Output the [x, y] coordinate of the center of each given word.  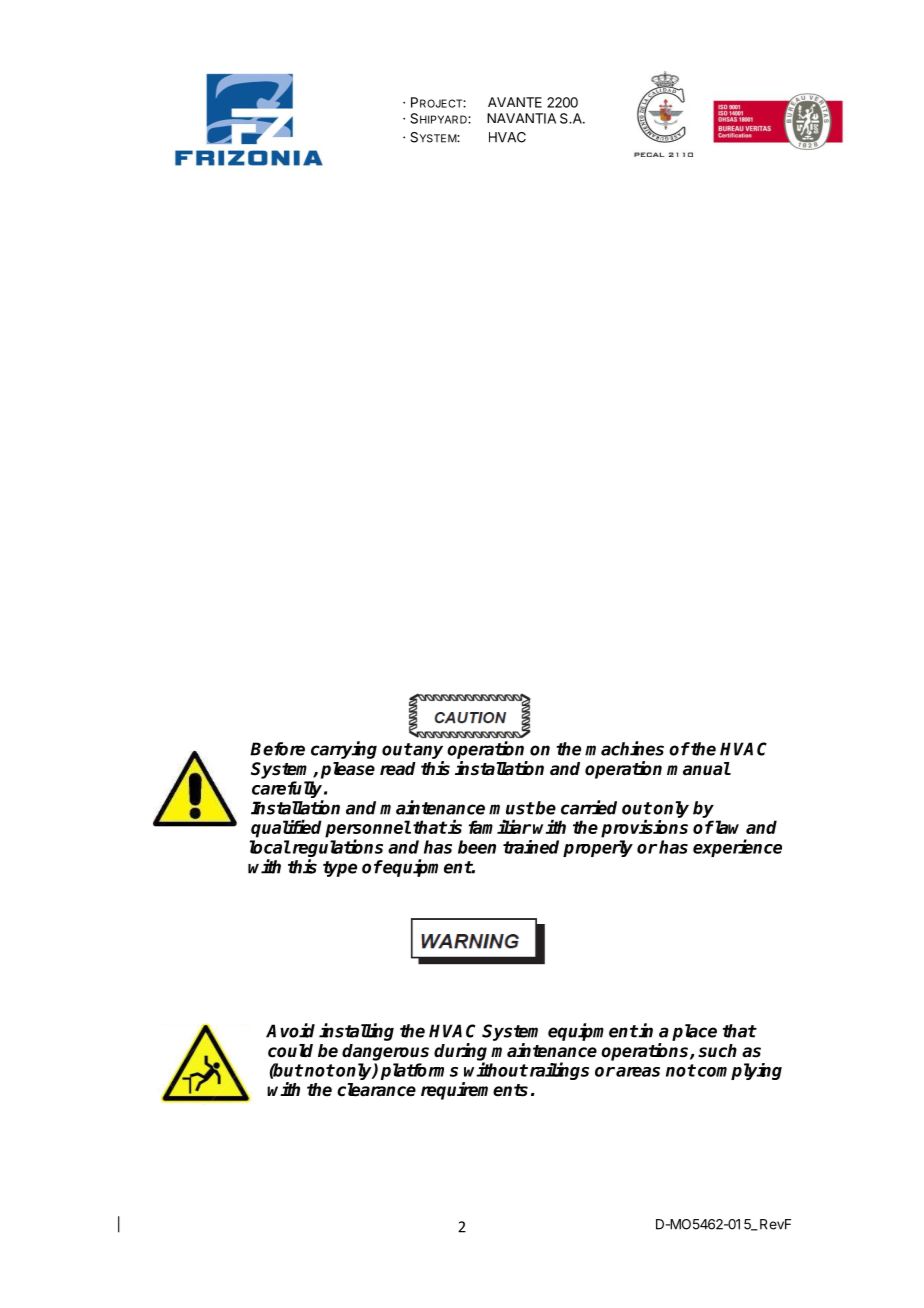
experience [737, 848]
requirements [474, 1091]
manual [699, 769]
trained [531, 847]
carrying [344, 750]
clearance [376, 1090]
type [340, 869]
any [427, 752]
